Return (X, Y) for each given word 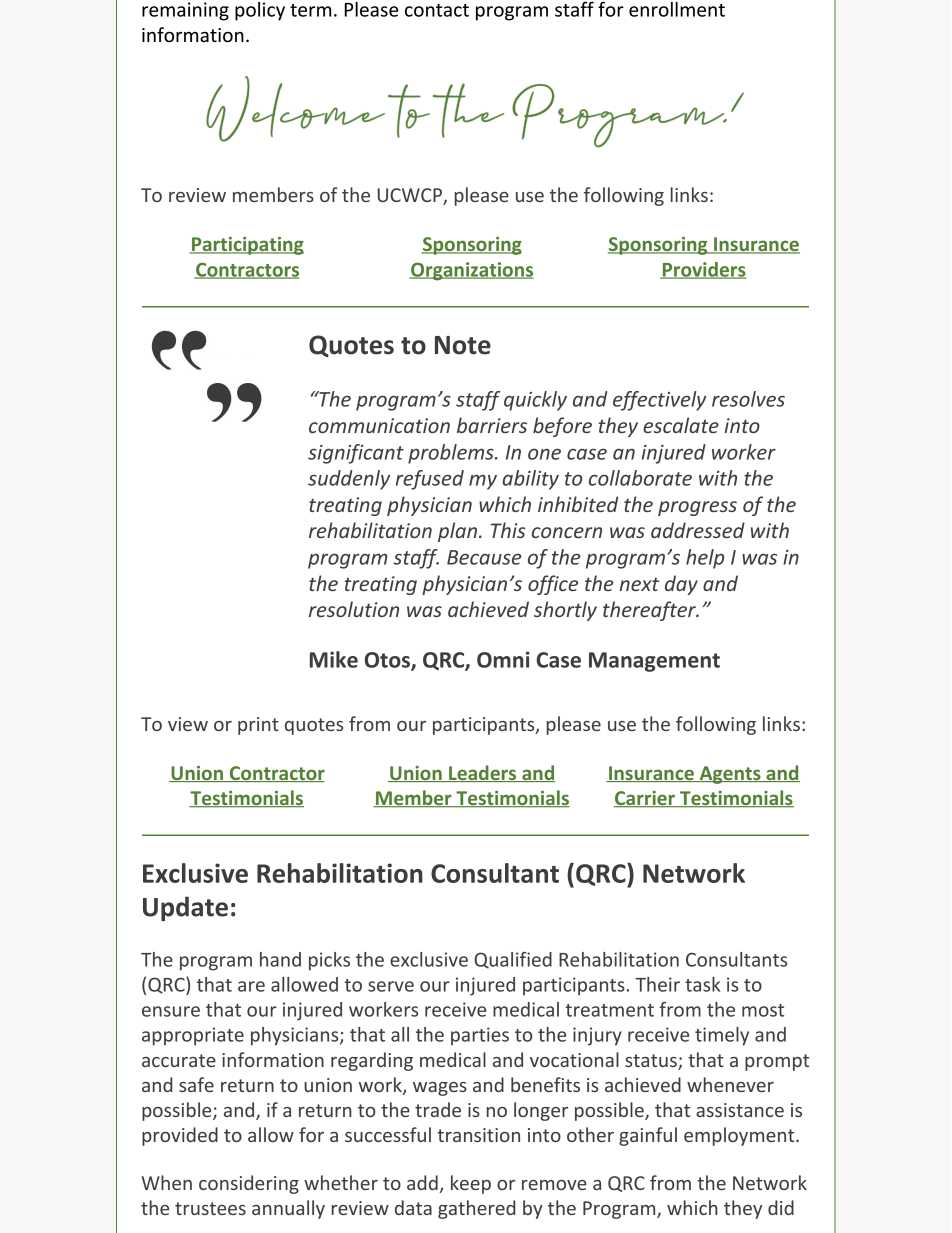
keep (471, 1184)
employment (740, 1136)
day (681, 585)
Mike (334, 659)
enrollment (677, 9)
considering (249, 1184)
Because (484, 557)
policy (260, 11)
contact (437, 10)
